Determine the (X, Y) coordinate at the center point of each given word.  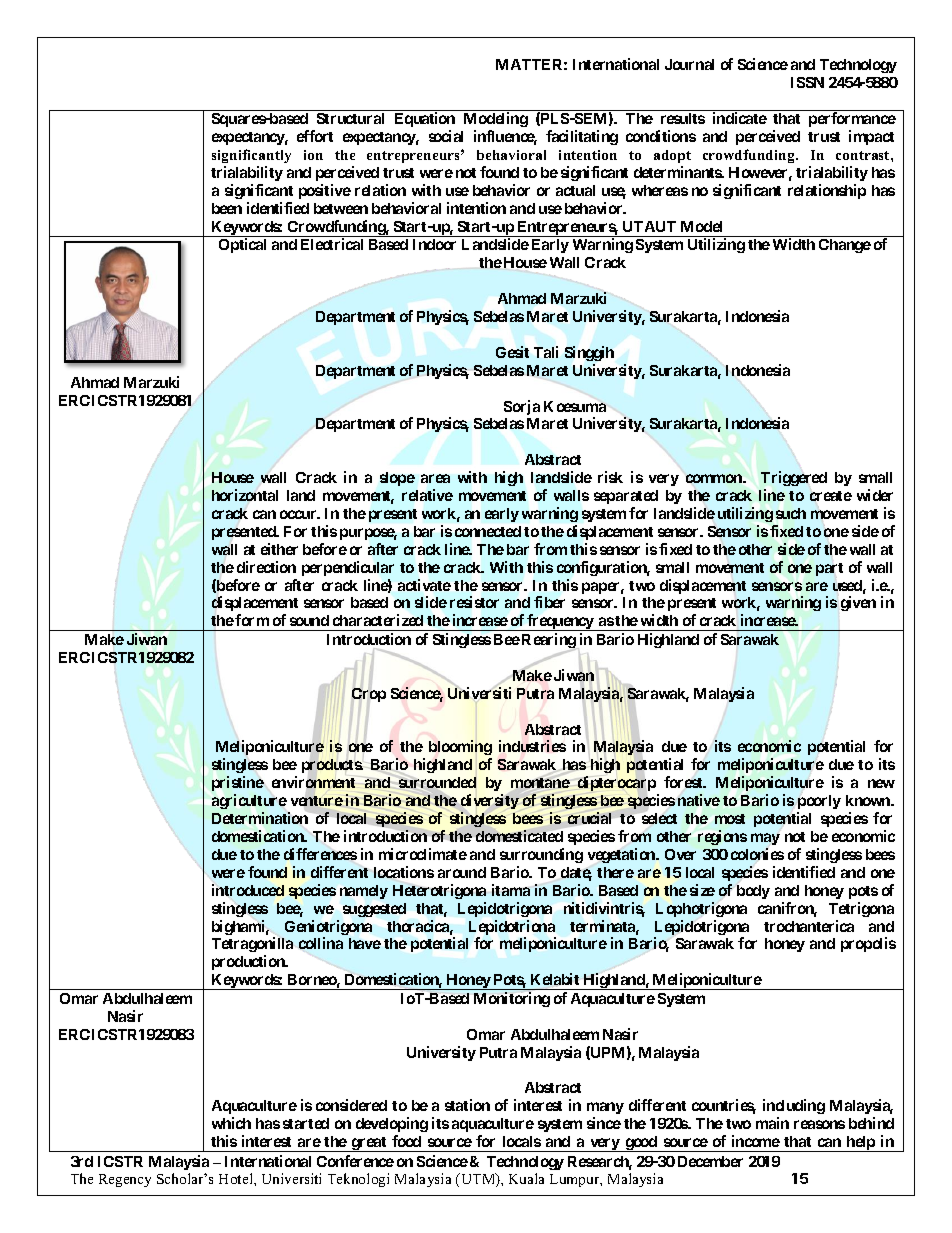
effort (315, 136)
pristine (238, 783)
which (231, 1123)
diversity (490, 801)
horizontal (245, 495)
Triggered (794, 478)
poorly (819, 802)
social (446, 136)
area (435, 478)
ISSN (807, 82)
